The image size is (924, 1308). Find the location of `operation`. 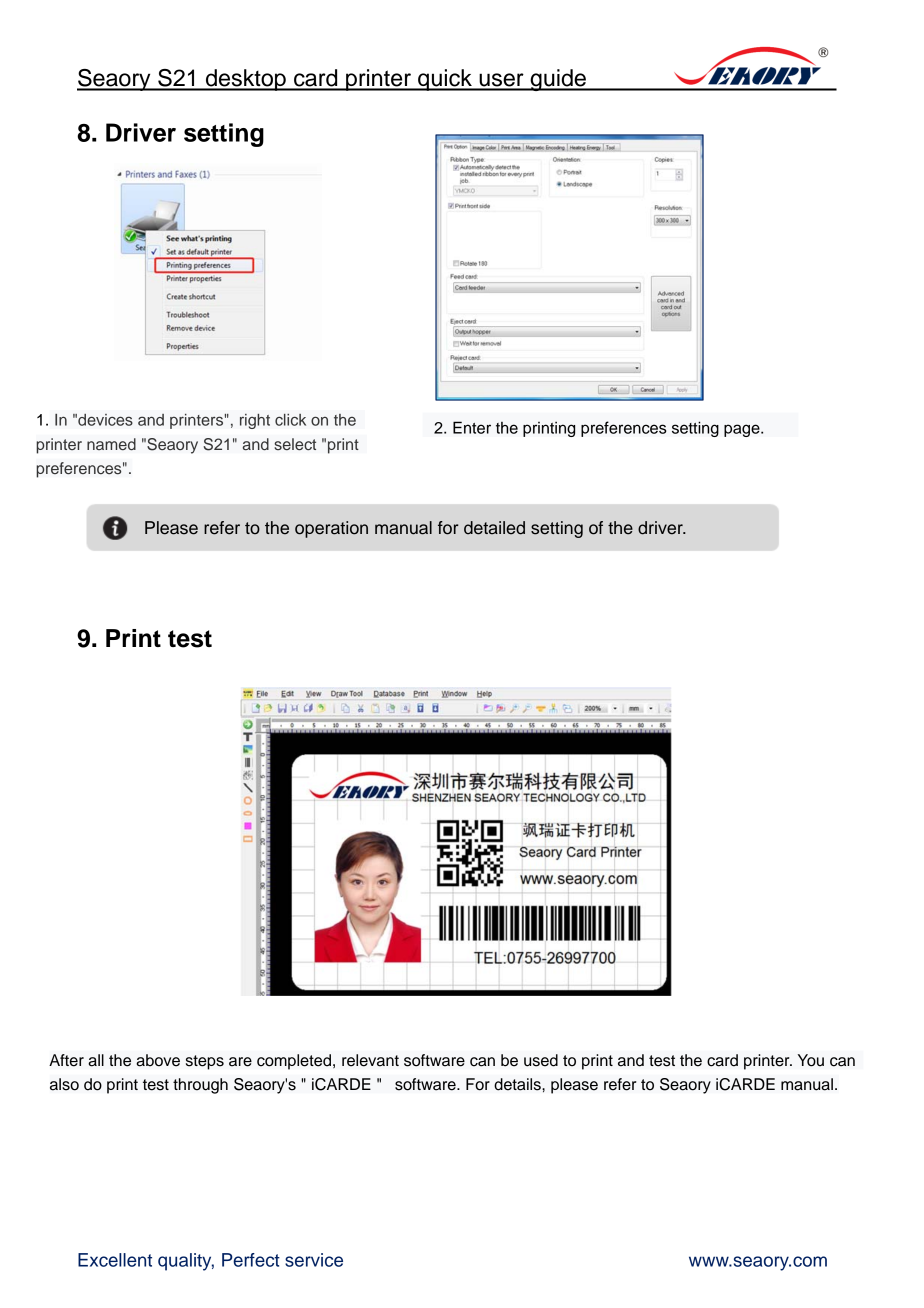

operation is located at coordinates (331, 529).
